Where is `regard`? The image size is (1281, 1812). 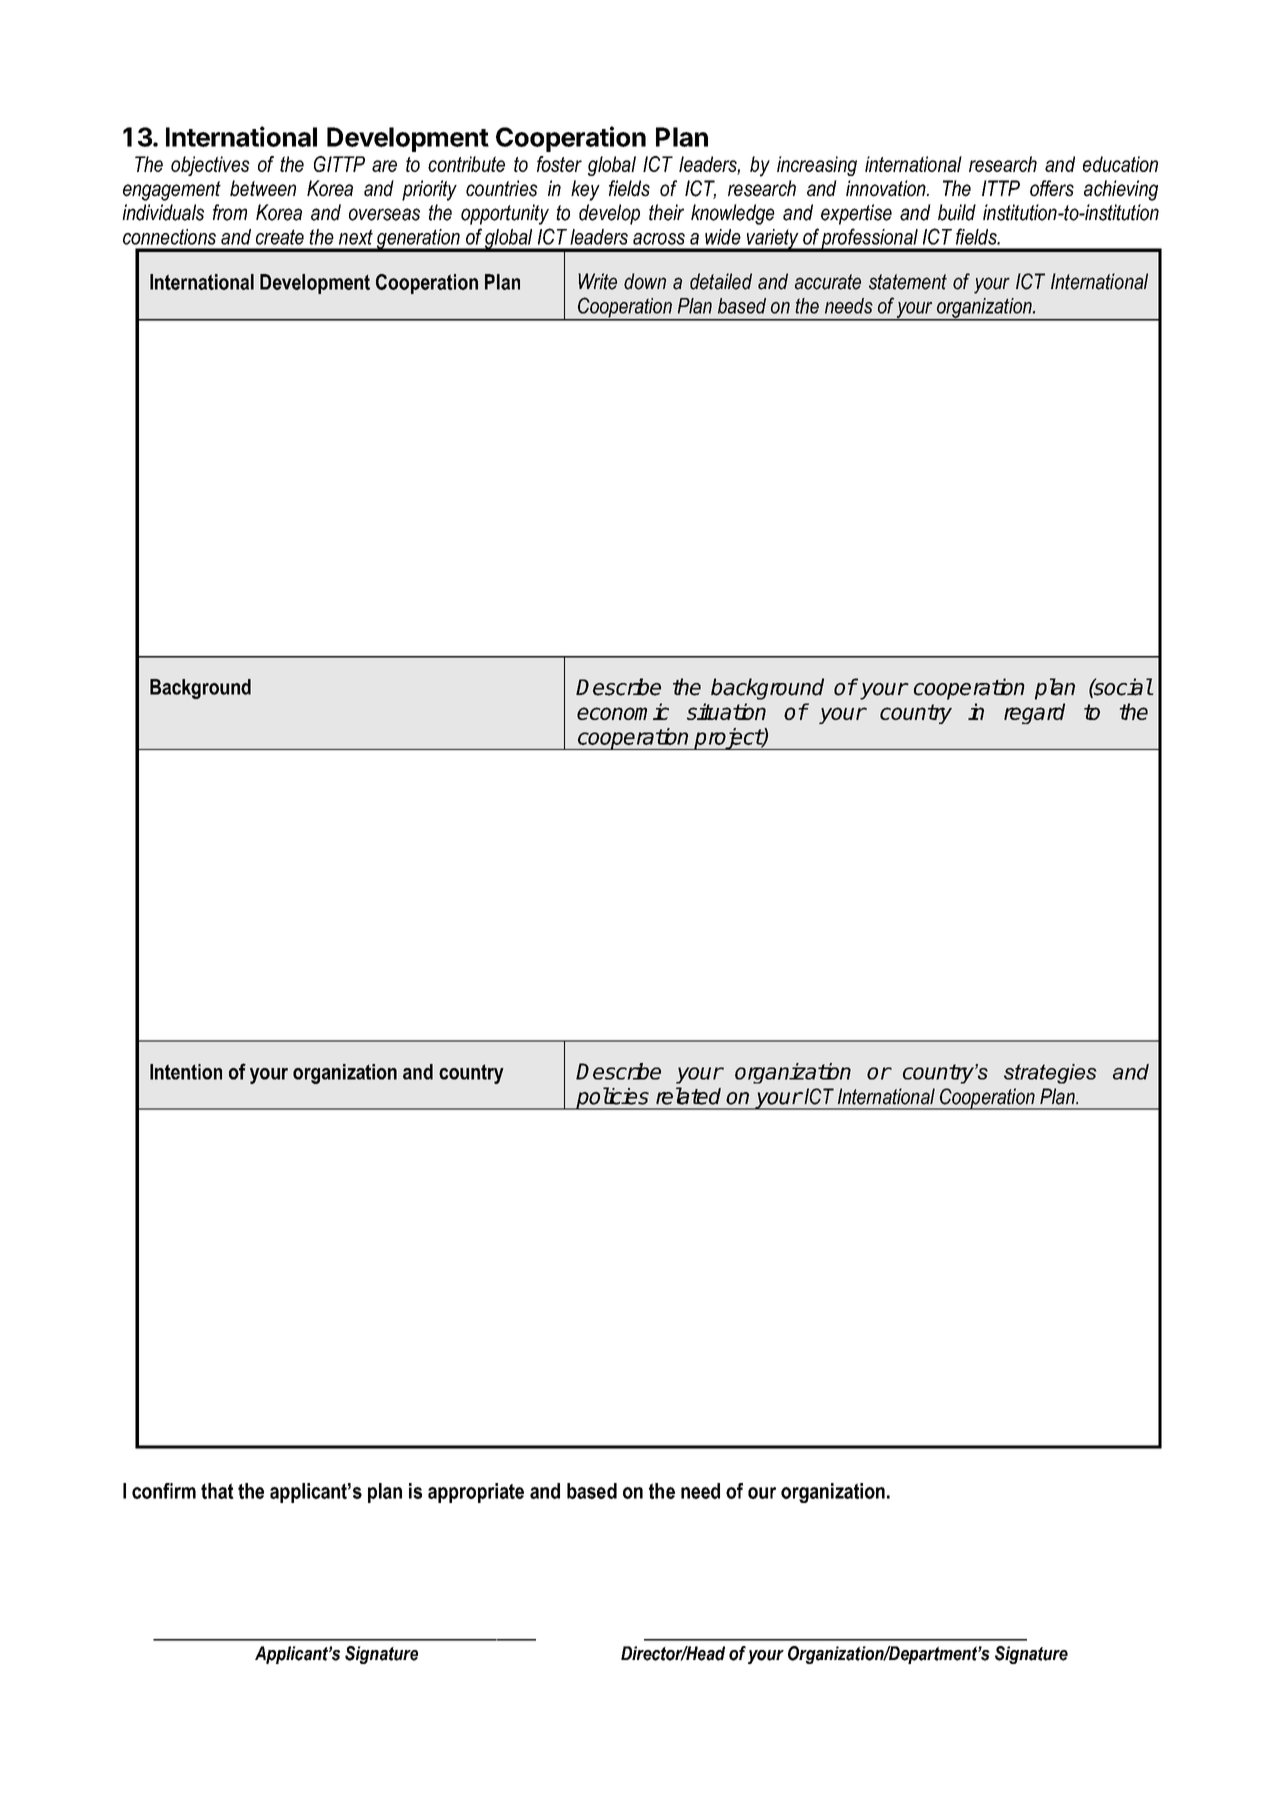
regard is located at coordinates (1034, 713).
